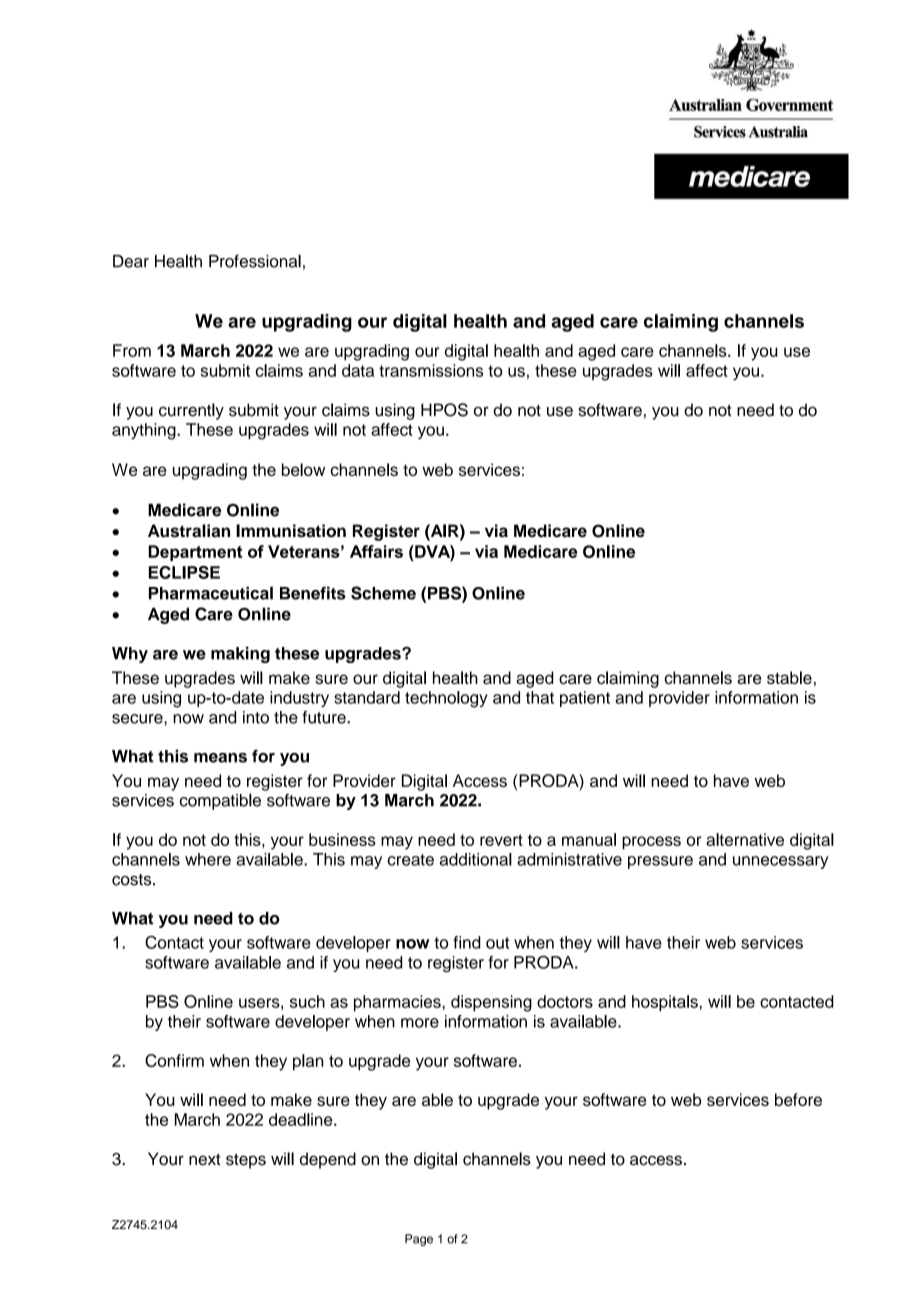  I want to click on means, so click(220, 758).
